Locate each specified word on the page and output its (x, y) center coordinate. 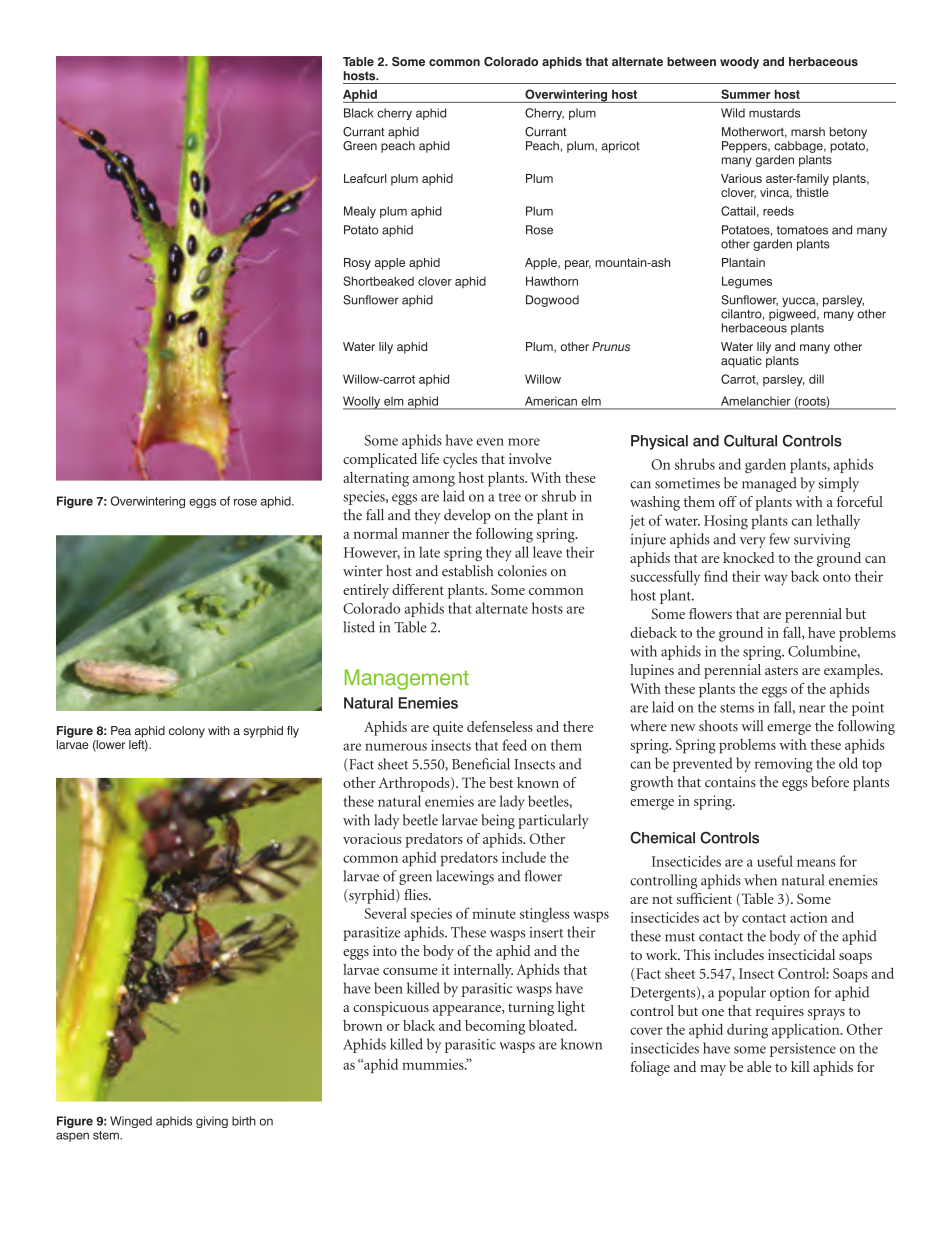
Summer (745, 94)
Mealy (360, 212)
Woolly (363, 403)
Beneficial (481, 764)
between (691, 61)
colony (187, 732)
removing (784, 765)
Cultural (750, 440)
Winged (131, 1122)
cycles (460, 460)
